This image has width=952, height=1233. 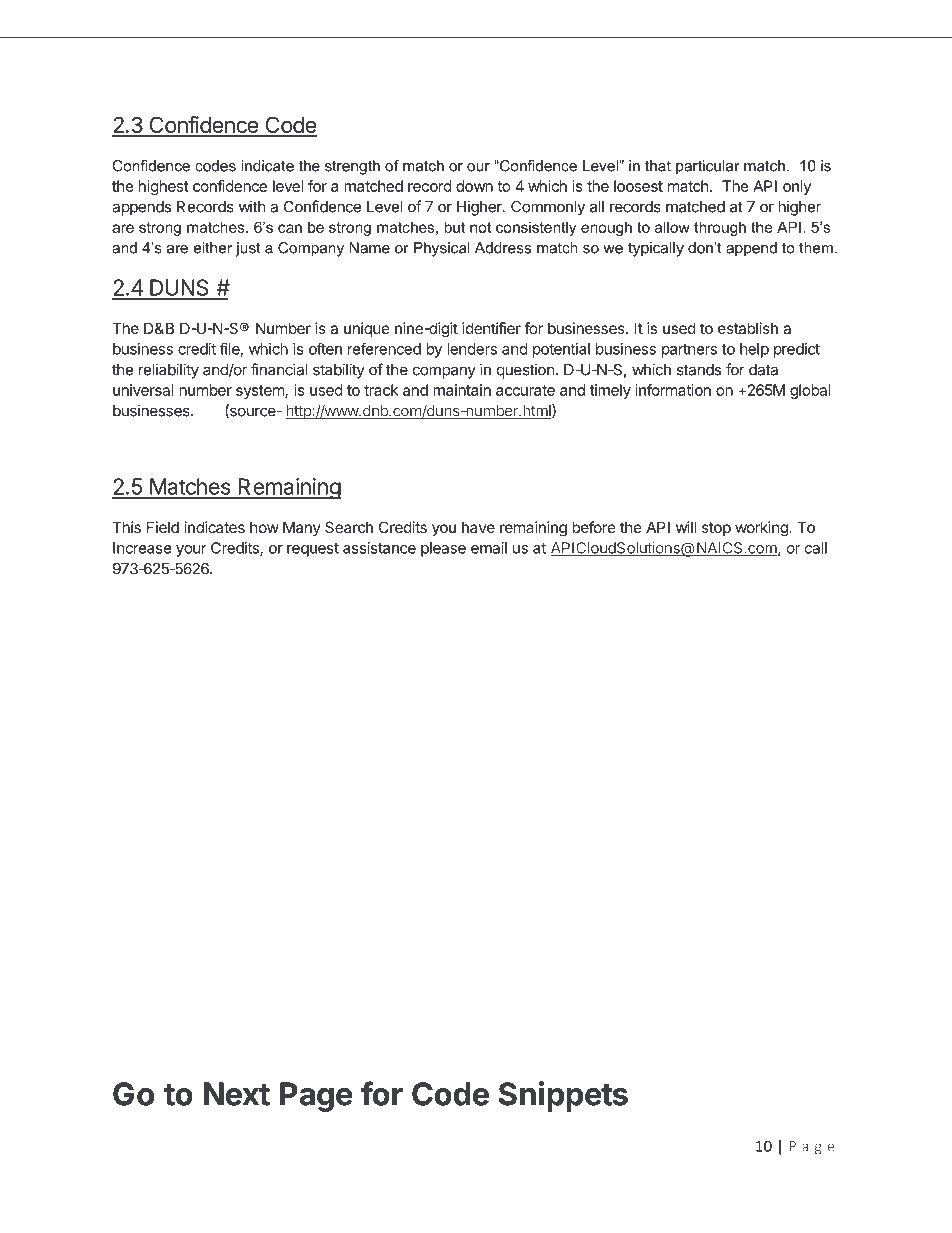 I want to click on Snippets, so click(x=563, y=1096).
